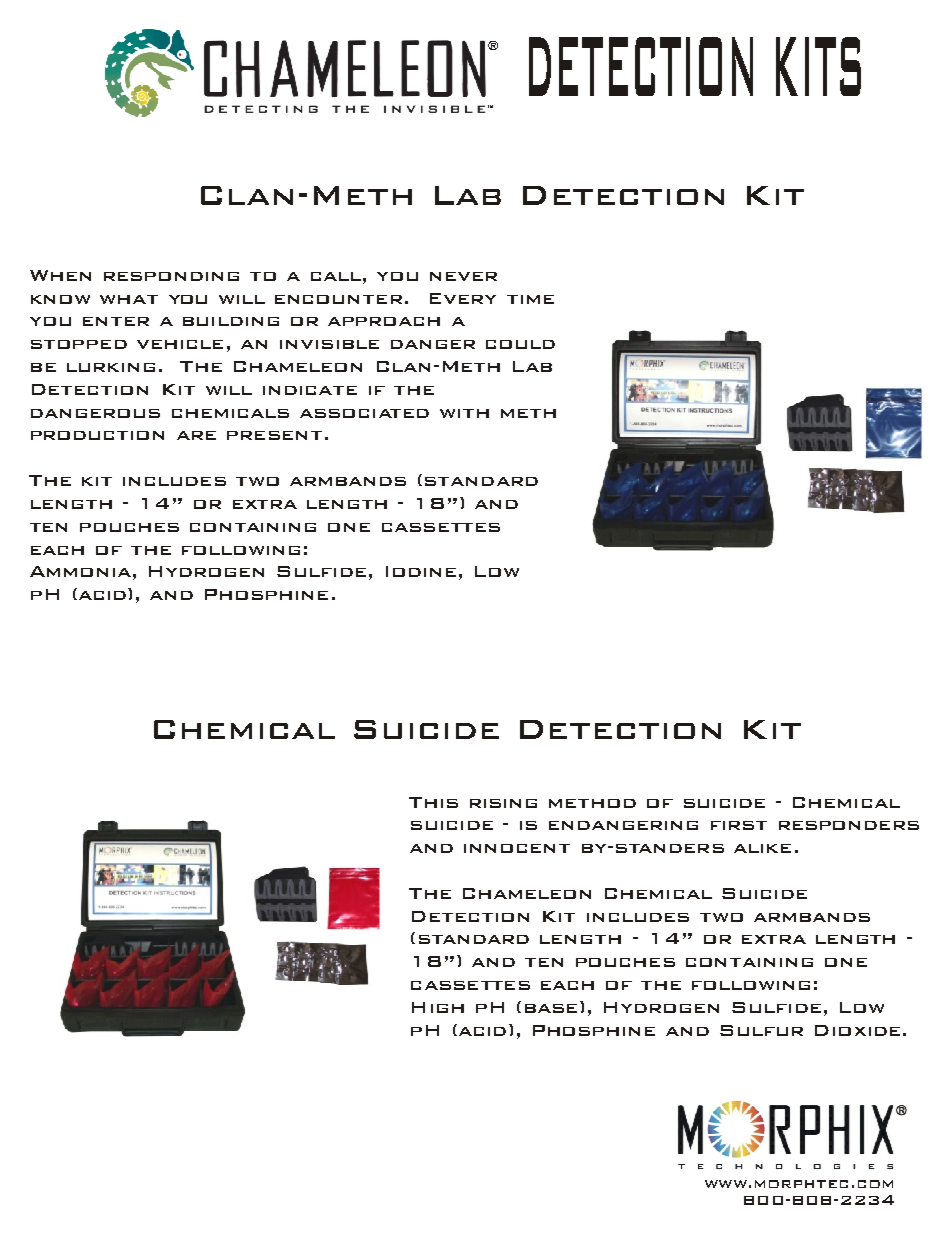 Image resolution: width=952 pixels, height=1233 pixels. What do you see at coordinates (464, 413) in the image?
I see `with` at bounding box center [464, 413].
